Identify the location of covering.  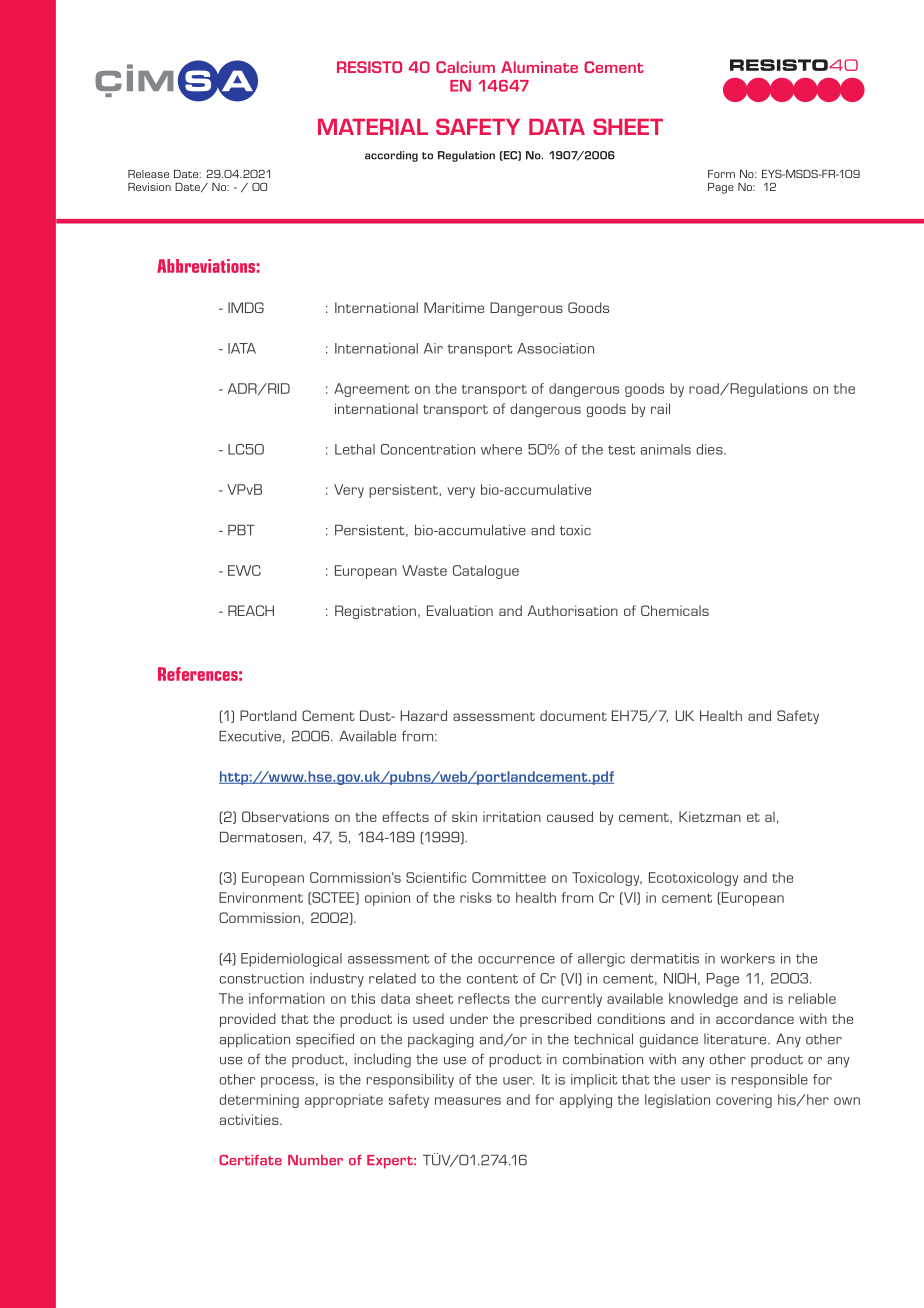
(744, 1101).
